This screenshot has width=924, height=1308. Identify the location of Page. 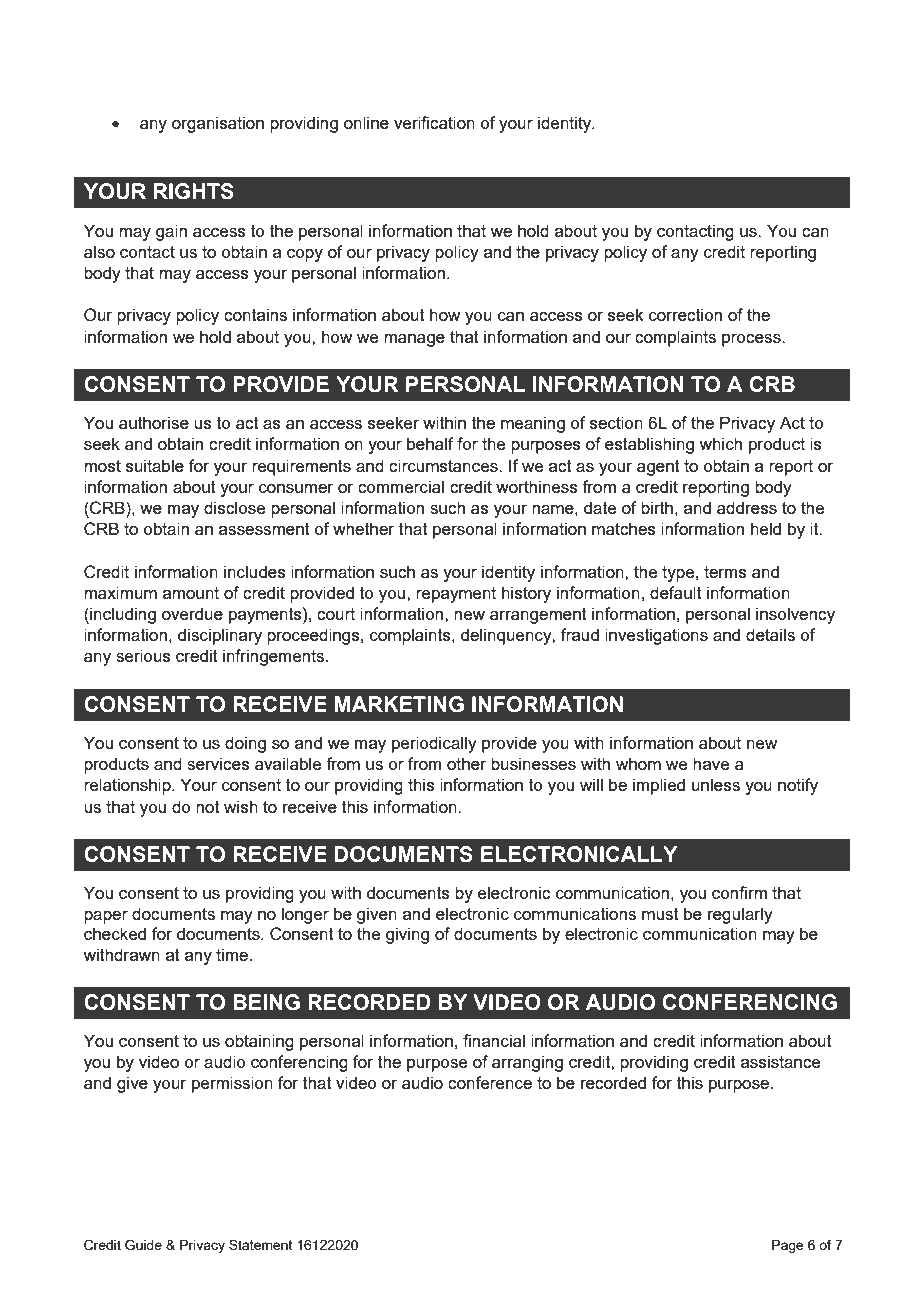
(788, 1246).
